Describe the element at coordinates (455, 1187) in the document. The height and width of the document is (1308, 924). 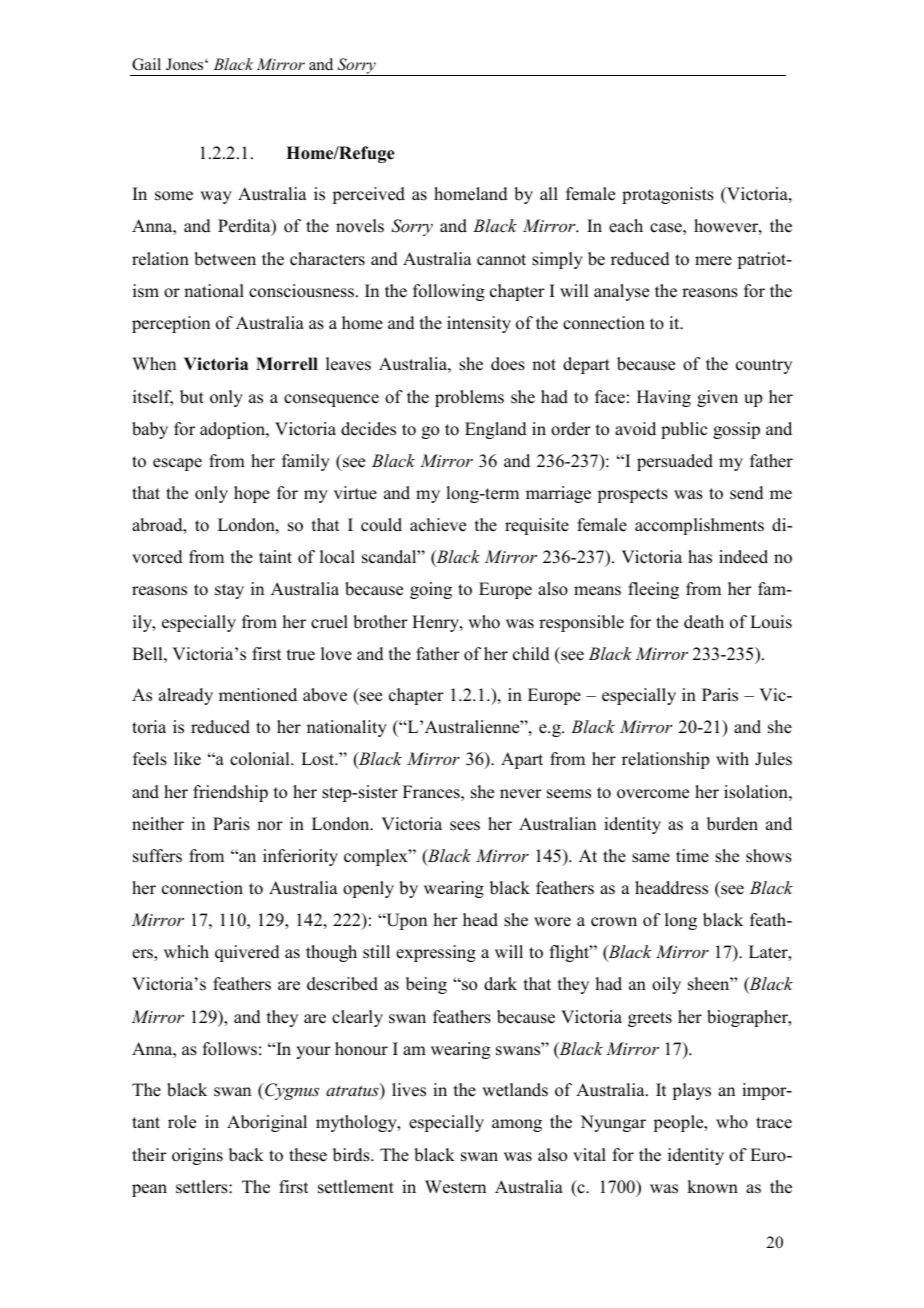
I see `Western` at that location.
